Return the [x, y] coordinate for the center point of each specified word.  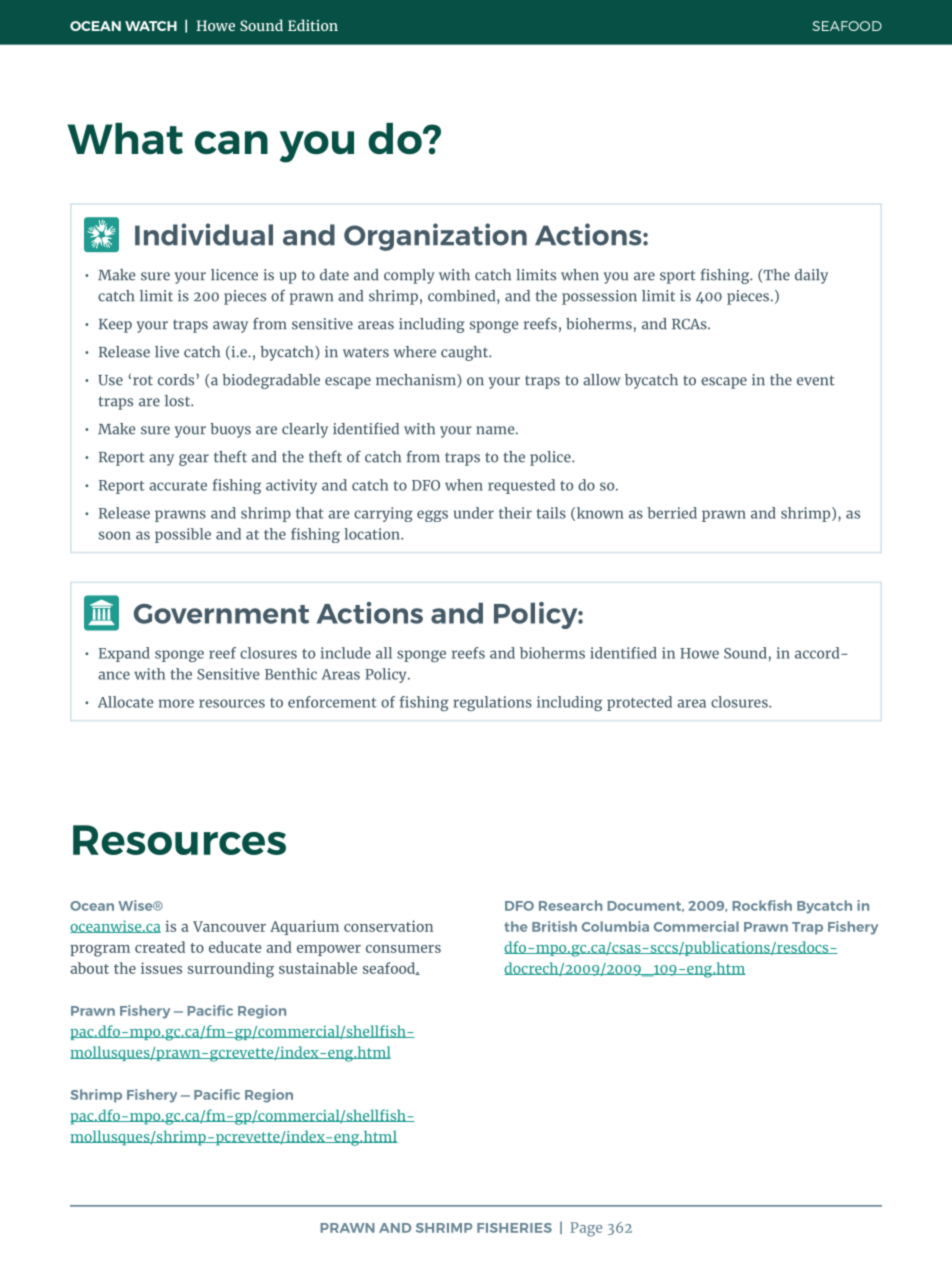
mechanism [417, 381]
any [161, 460]
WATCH [151, 26]
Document [645, 906]
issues [161, 968]
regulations [492, 703]
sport [678, 277]
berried [672, 513]
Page [586, 1229]
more [176, 703]
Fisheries [514, 1228]
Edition [313, 25]
